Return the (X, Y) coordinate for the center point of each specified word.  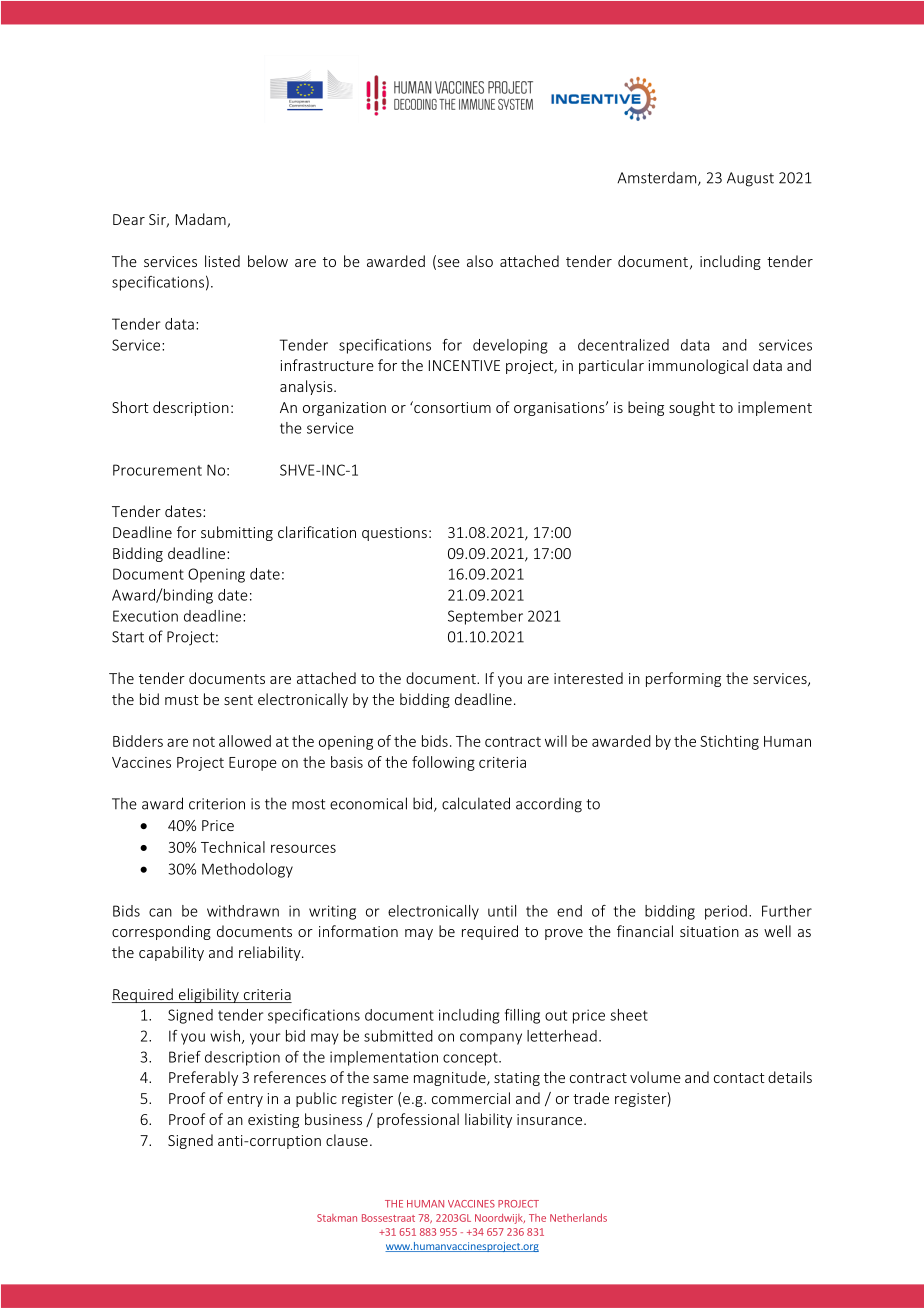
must (182, 700)
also (480, 261)
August (750, 179)
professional (418, 1120)
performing (683, 679)
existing (273, 1121)
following (443, 763)
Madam (202, 220)
